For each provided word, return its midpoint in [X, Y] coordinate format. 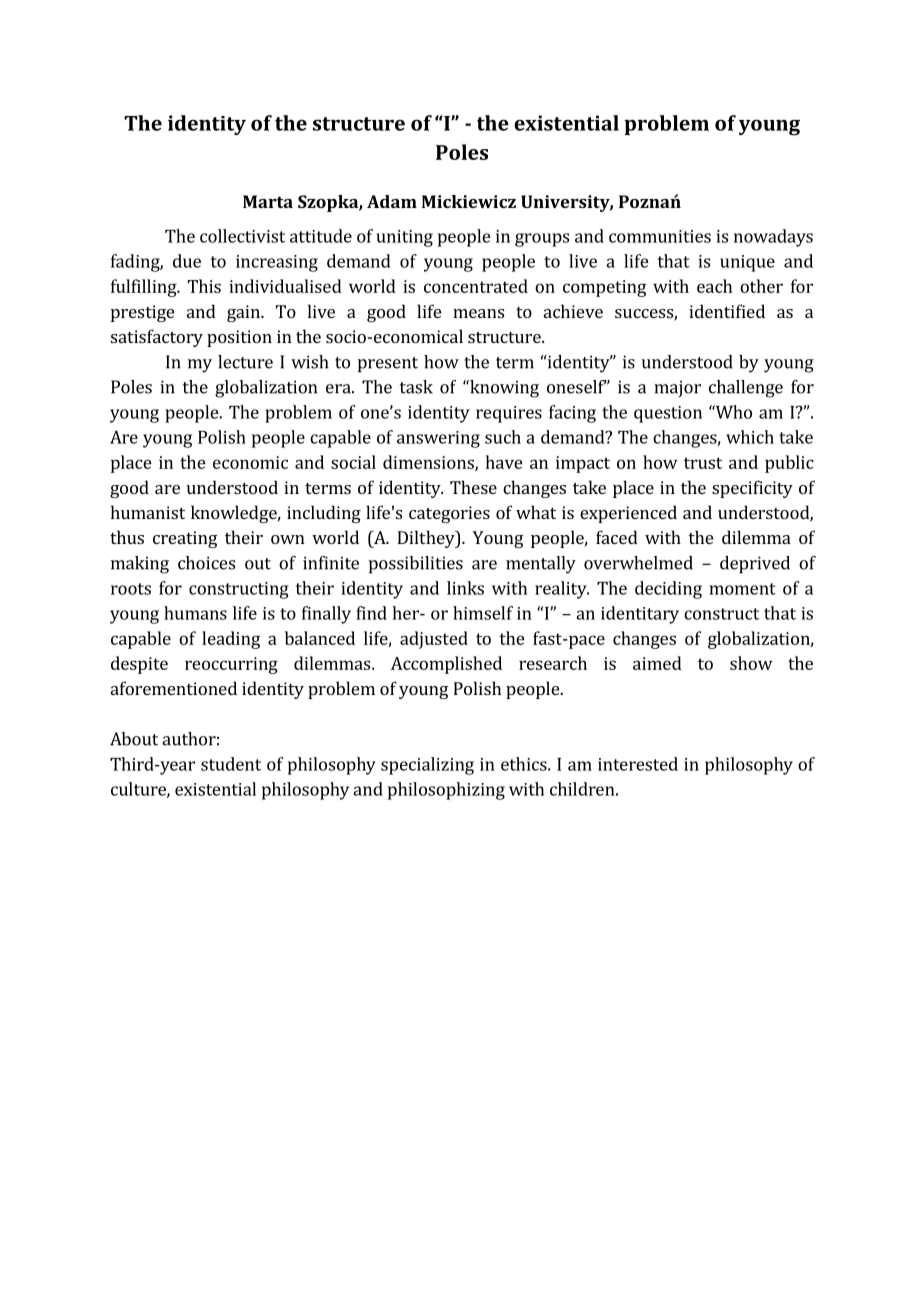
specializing [427, 766]
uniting [404, 238]
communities [660, 236]
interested [638, 764]
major [677, 388]
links [465, 588]
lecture [245, 362]
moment [743, 589]
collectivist [242, 236]
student [231, 764]
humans [195, 613]
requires [509, 414]
